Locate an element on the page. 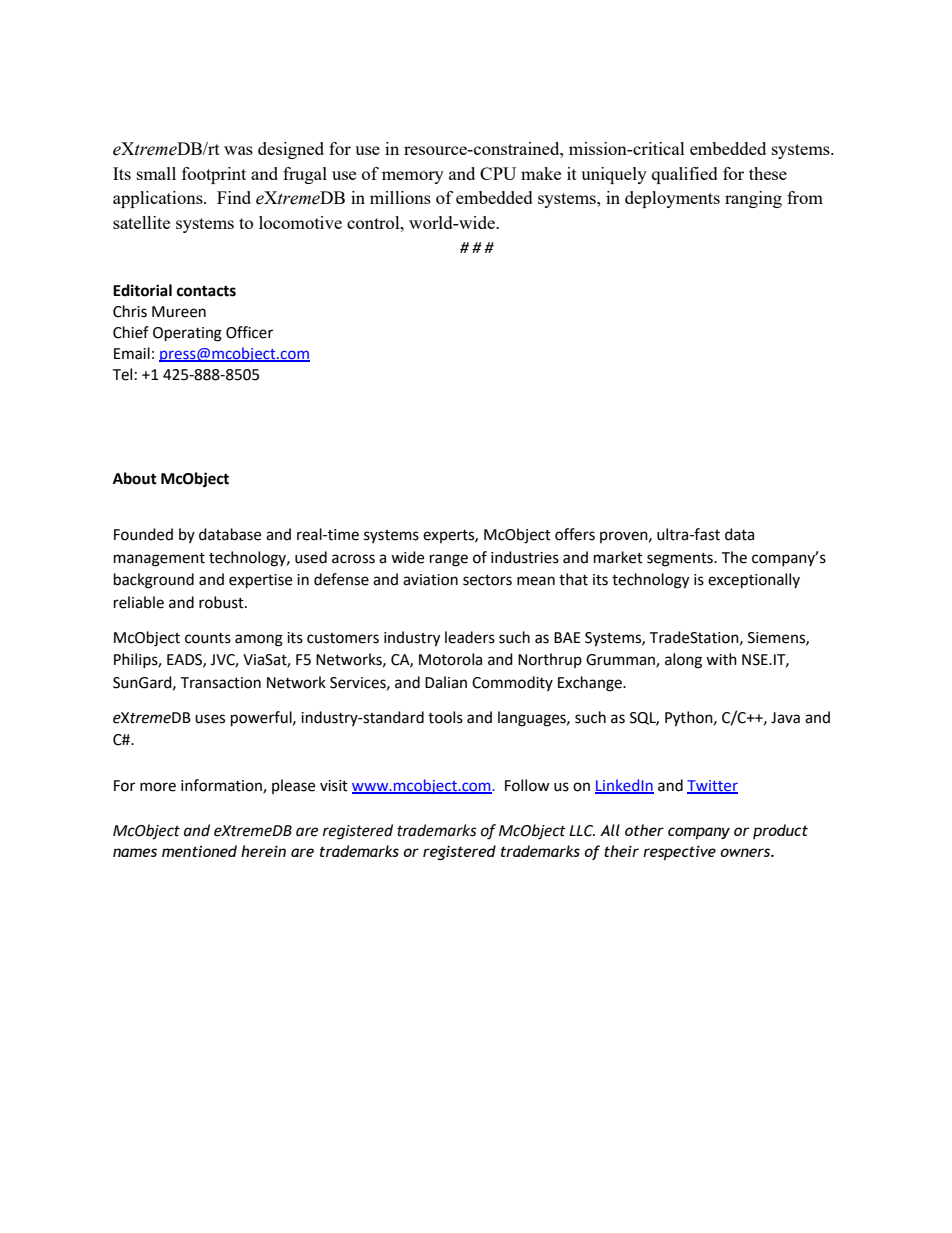 This document has width=952, height=1233. exceptionally is located at coordinates (754, 581).
